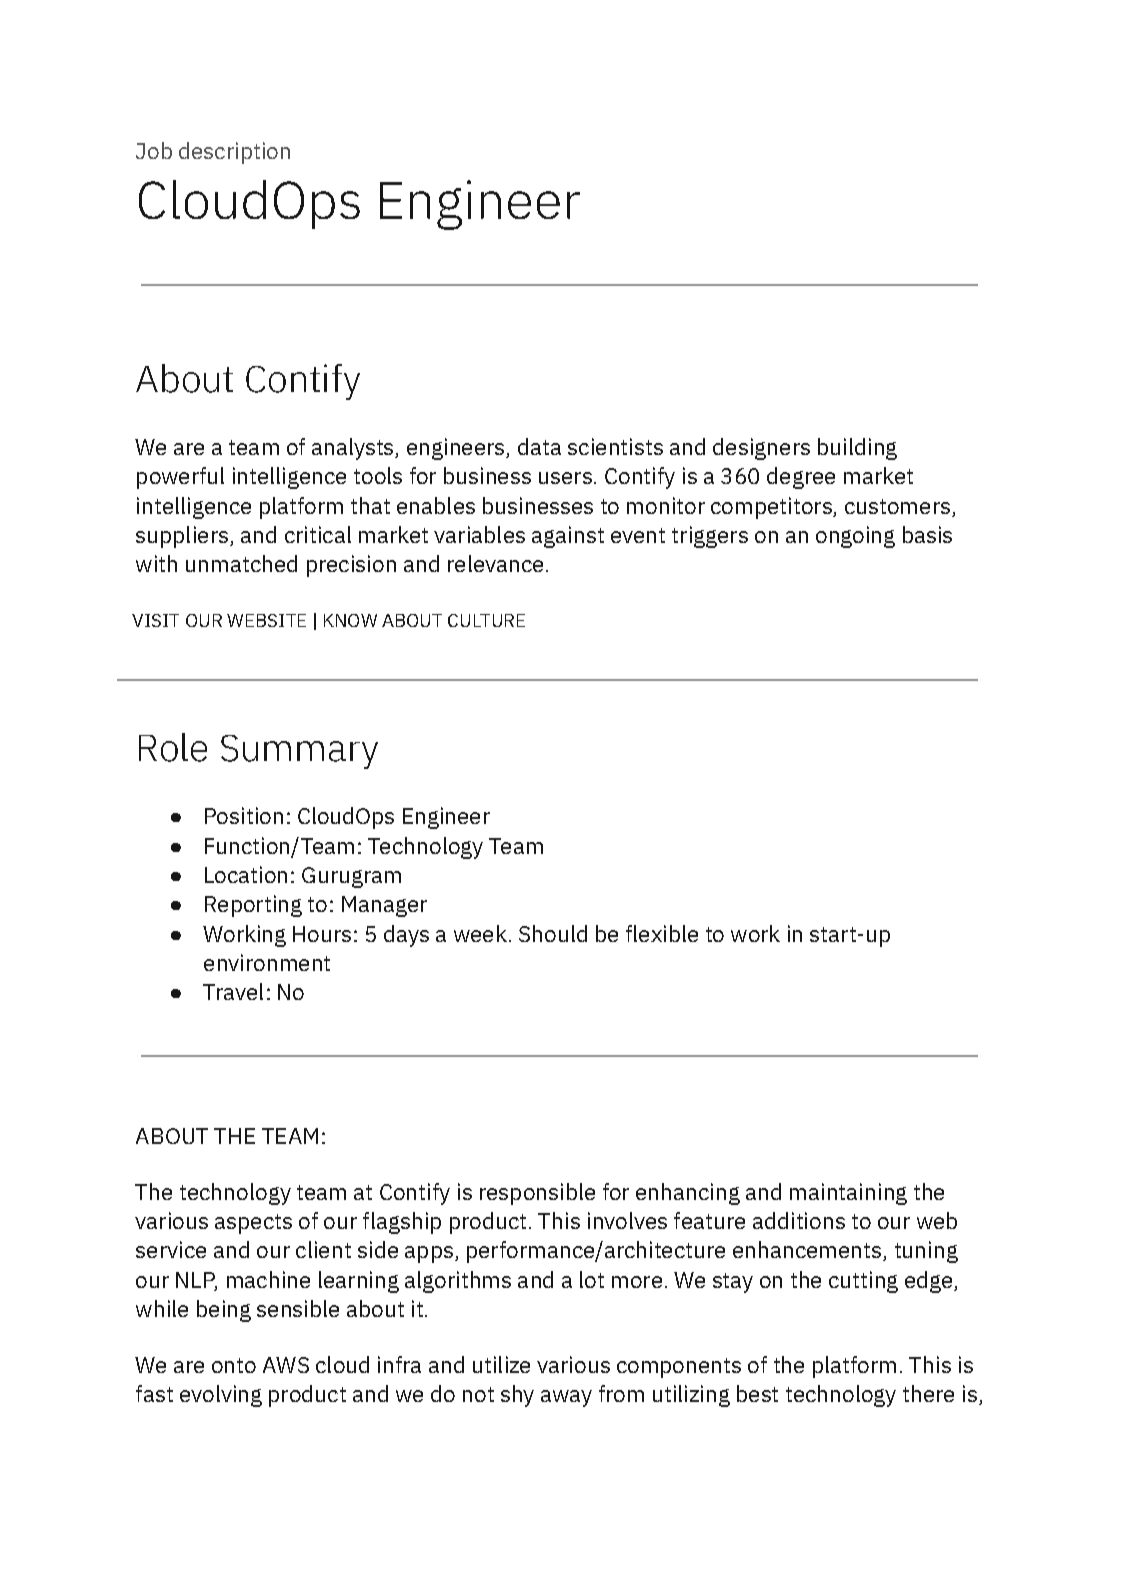 Image resolution: width=1121 pixels, height=1584 pixels. What do you see at coordinates (501, 1364) in the image?
I see `utilize` at bounding box center [501, 1364].
